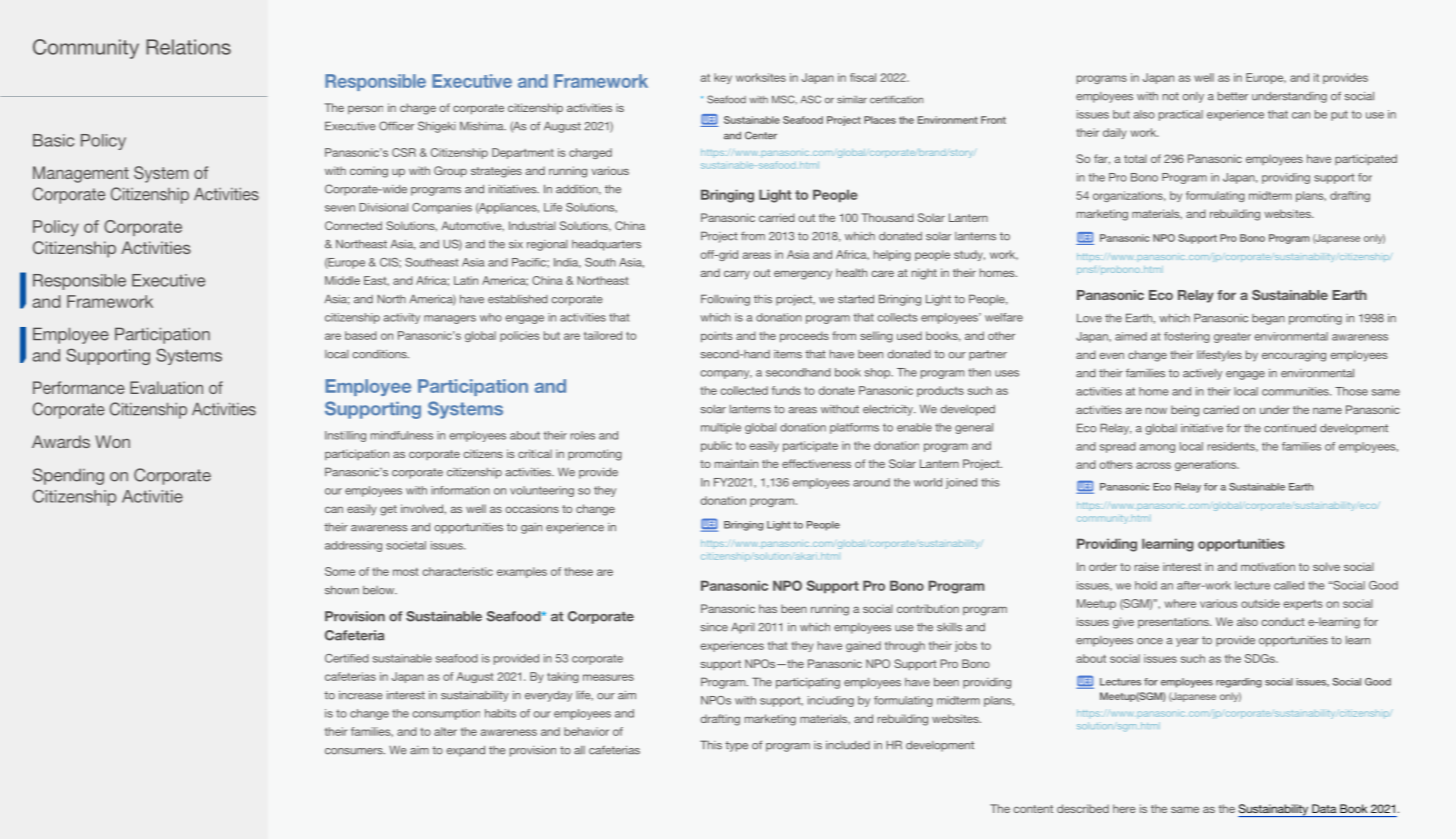 The height and width of the image is (839, 1456). Describe the element at coordinates (578, 571) in the image. I see `these` at that location.
